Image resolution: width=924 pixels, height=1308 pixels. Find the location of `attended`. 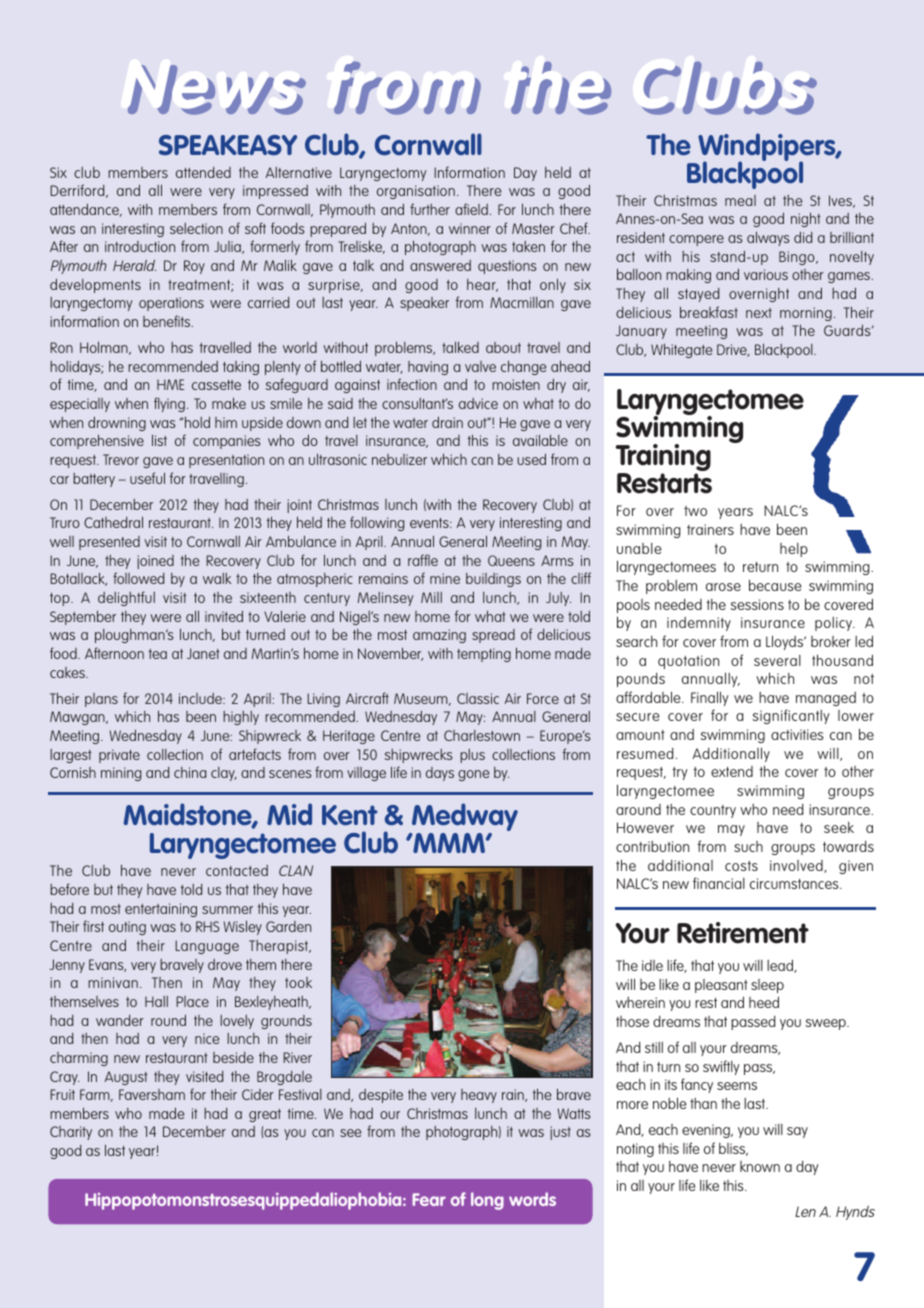

attended is located at coordinates (203, 172).
